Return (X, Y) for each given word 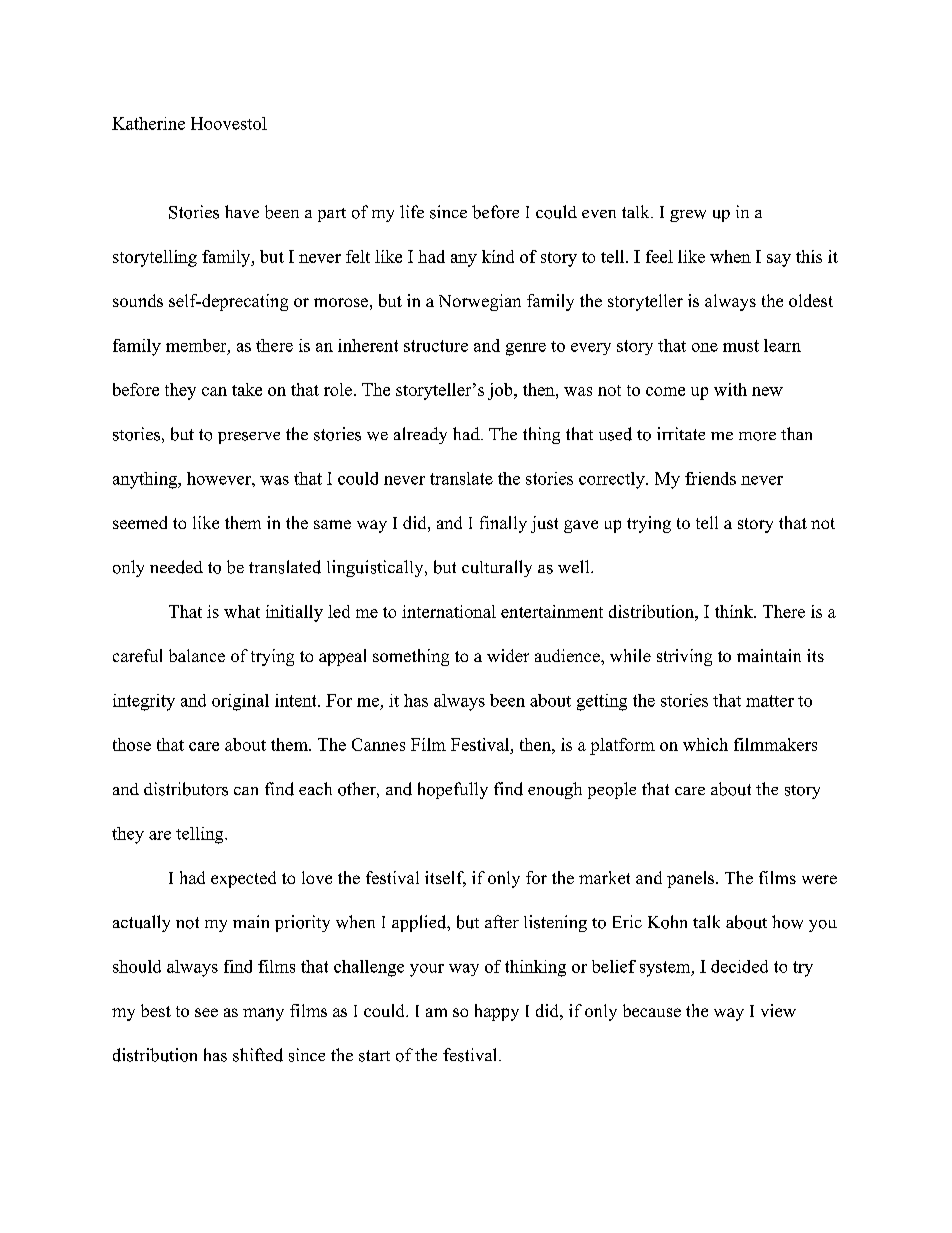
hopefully (453, 790)
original (240, 702)
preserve (249, 438)
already (420, 435)
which (705, 744)
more (757, 436)
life (412, 211)
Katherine (148, 123)
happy (497, 1012)
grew (688, 216)
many (263, 1014)
